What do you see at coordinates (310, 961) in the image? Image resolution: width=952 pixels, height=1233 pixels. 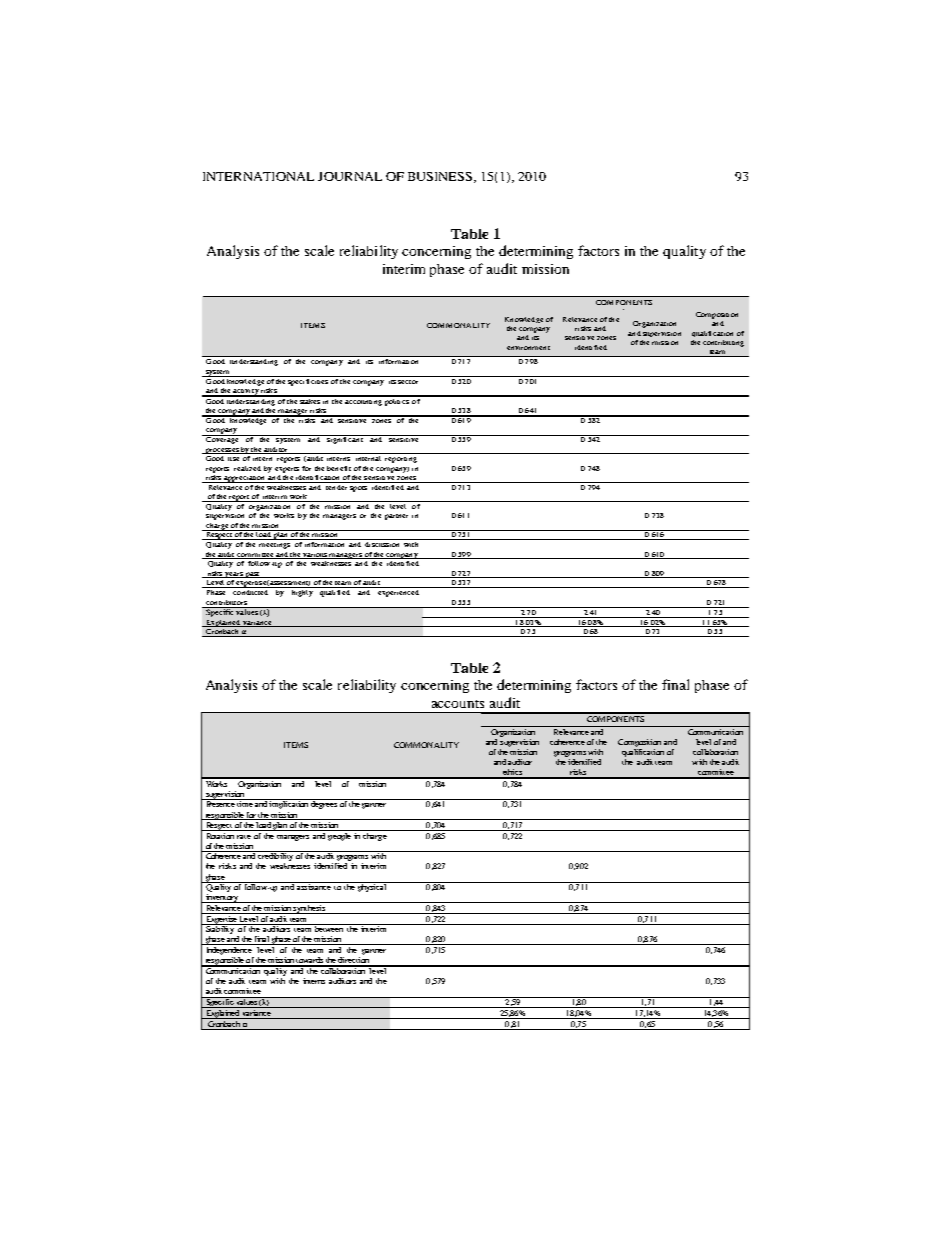 I see `towards` at bounding box center [310, 961].
